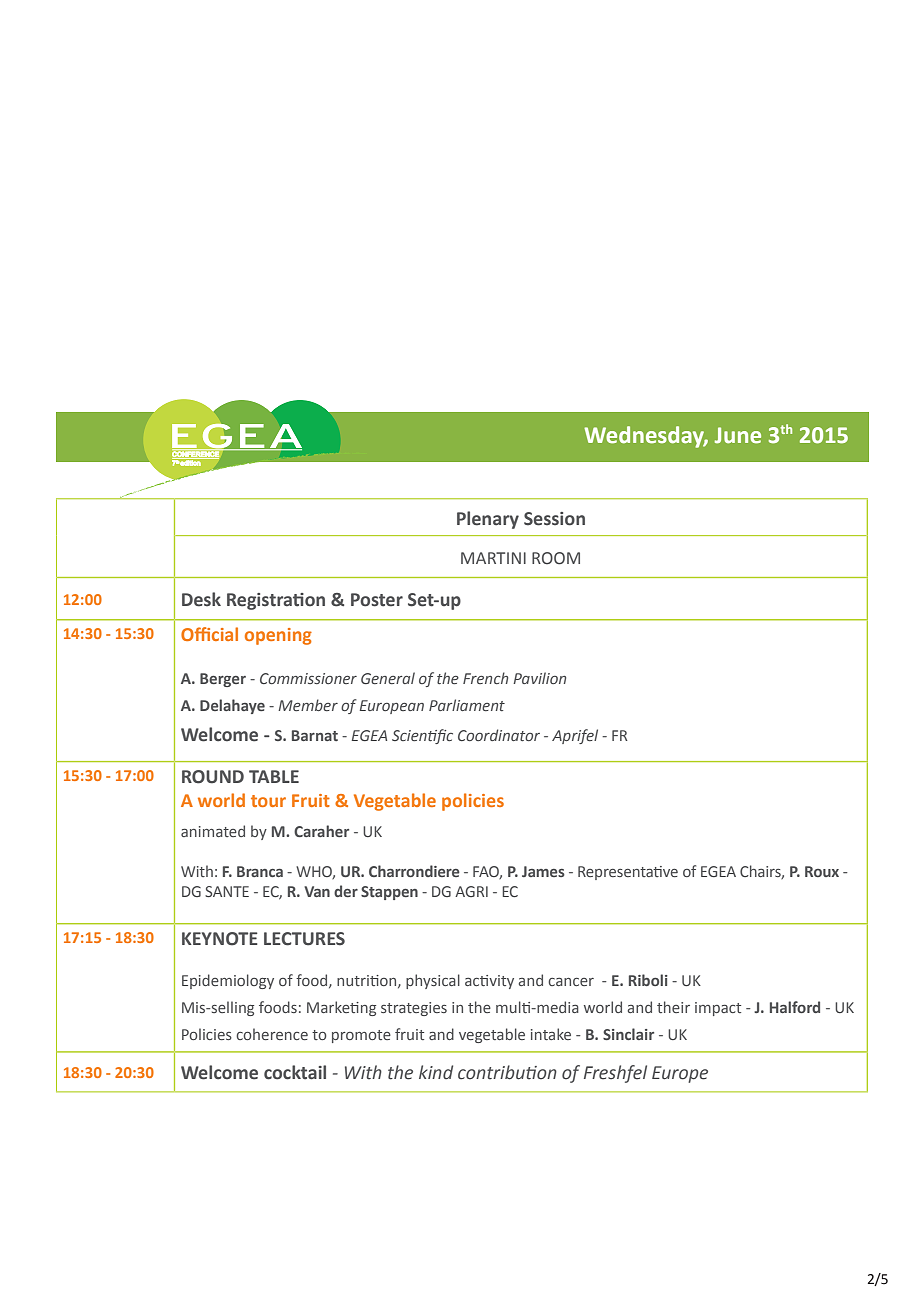  What do you see at coordinates (539, 678) in the page?
I see `Pavilion` at bounding box center [539, 678].
